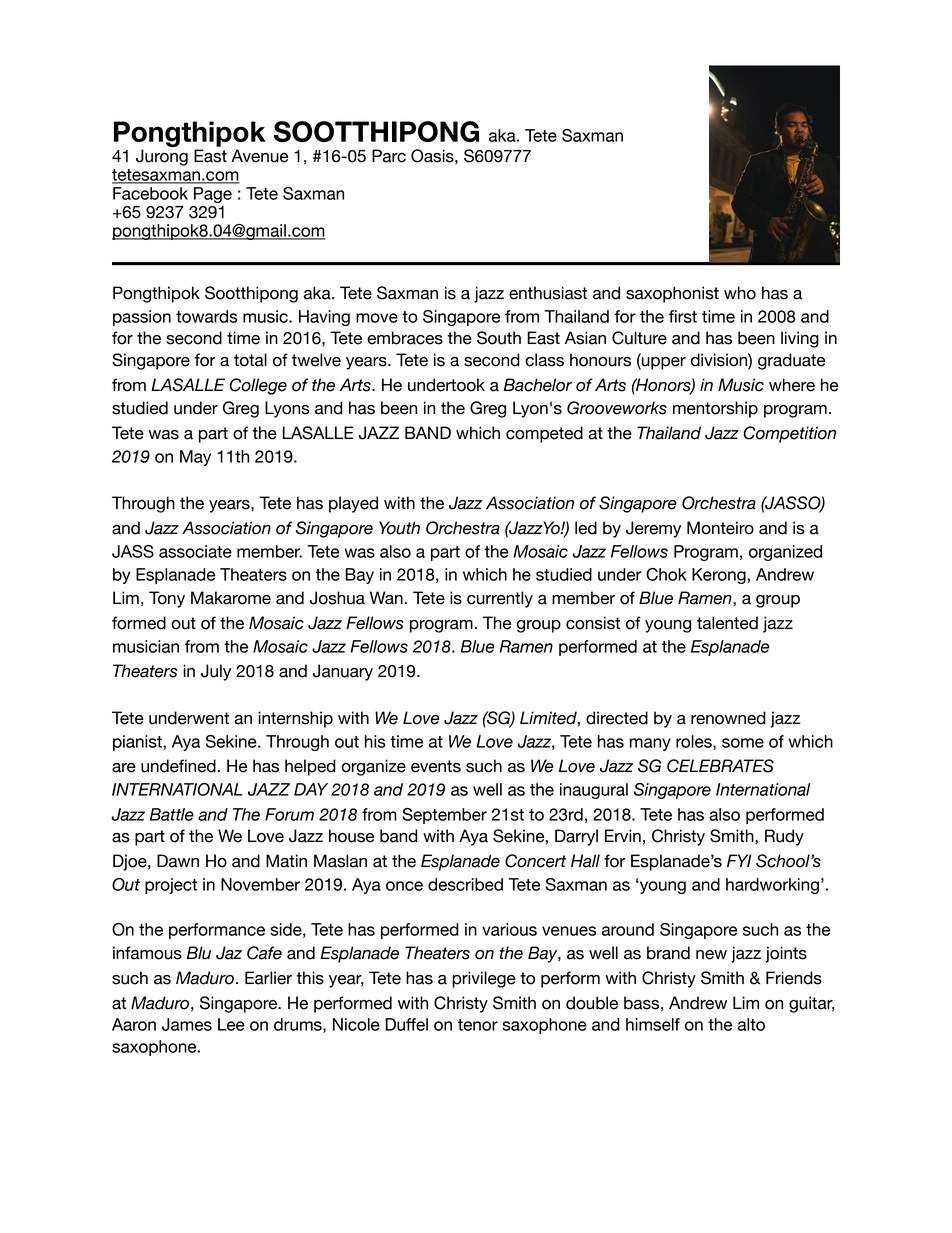 Image resolution: width=952 pixels, height=1233 pixels. Describe the element at coordinates (389, 156) in the image. I see `Parc` at that location.
